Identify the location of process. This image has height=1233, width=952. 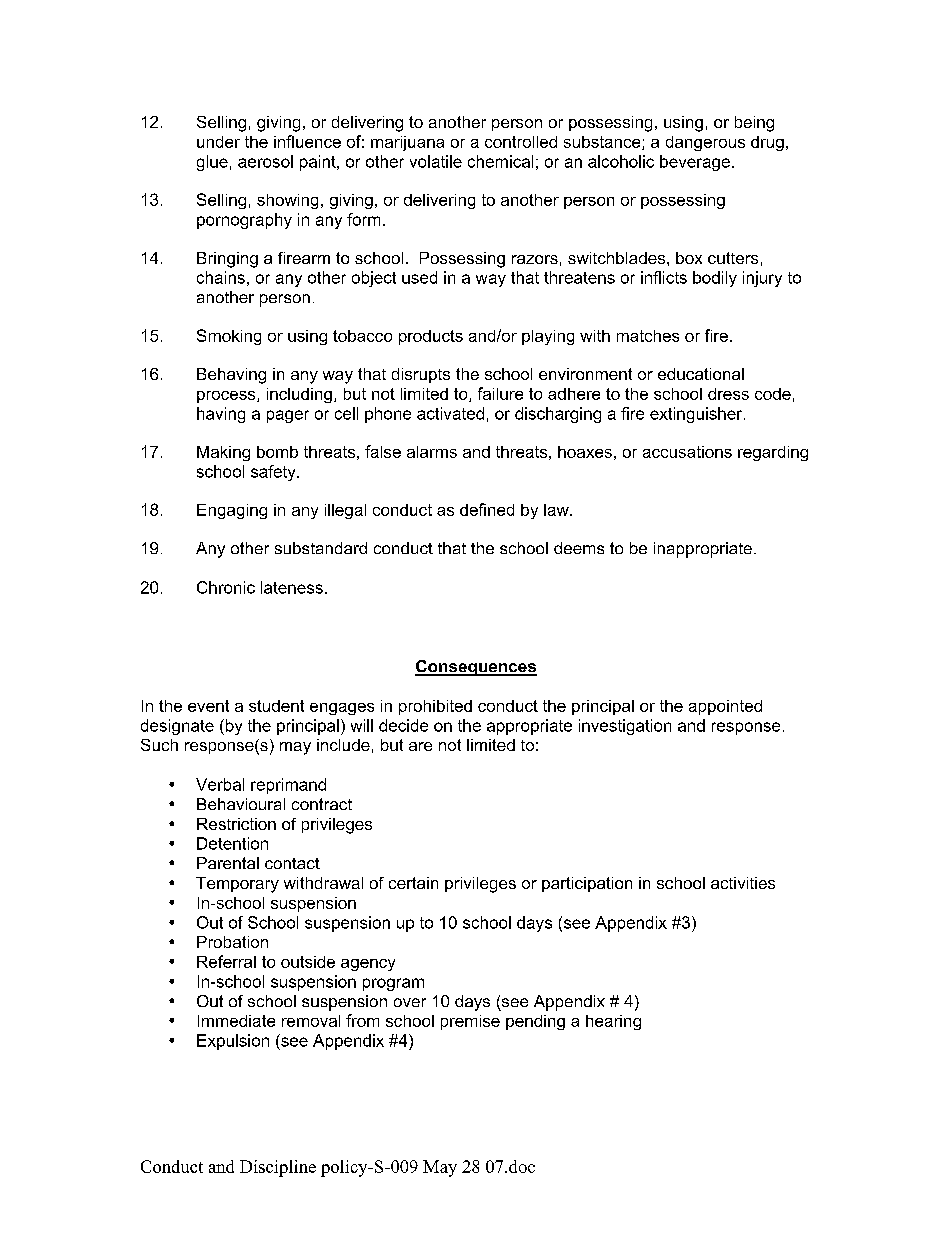
(227, 397).
